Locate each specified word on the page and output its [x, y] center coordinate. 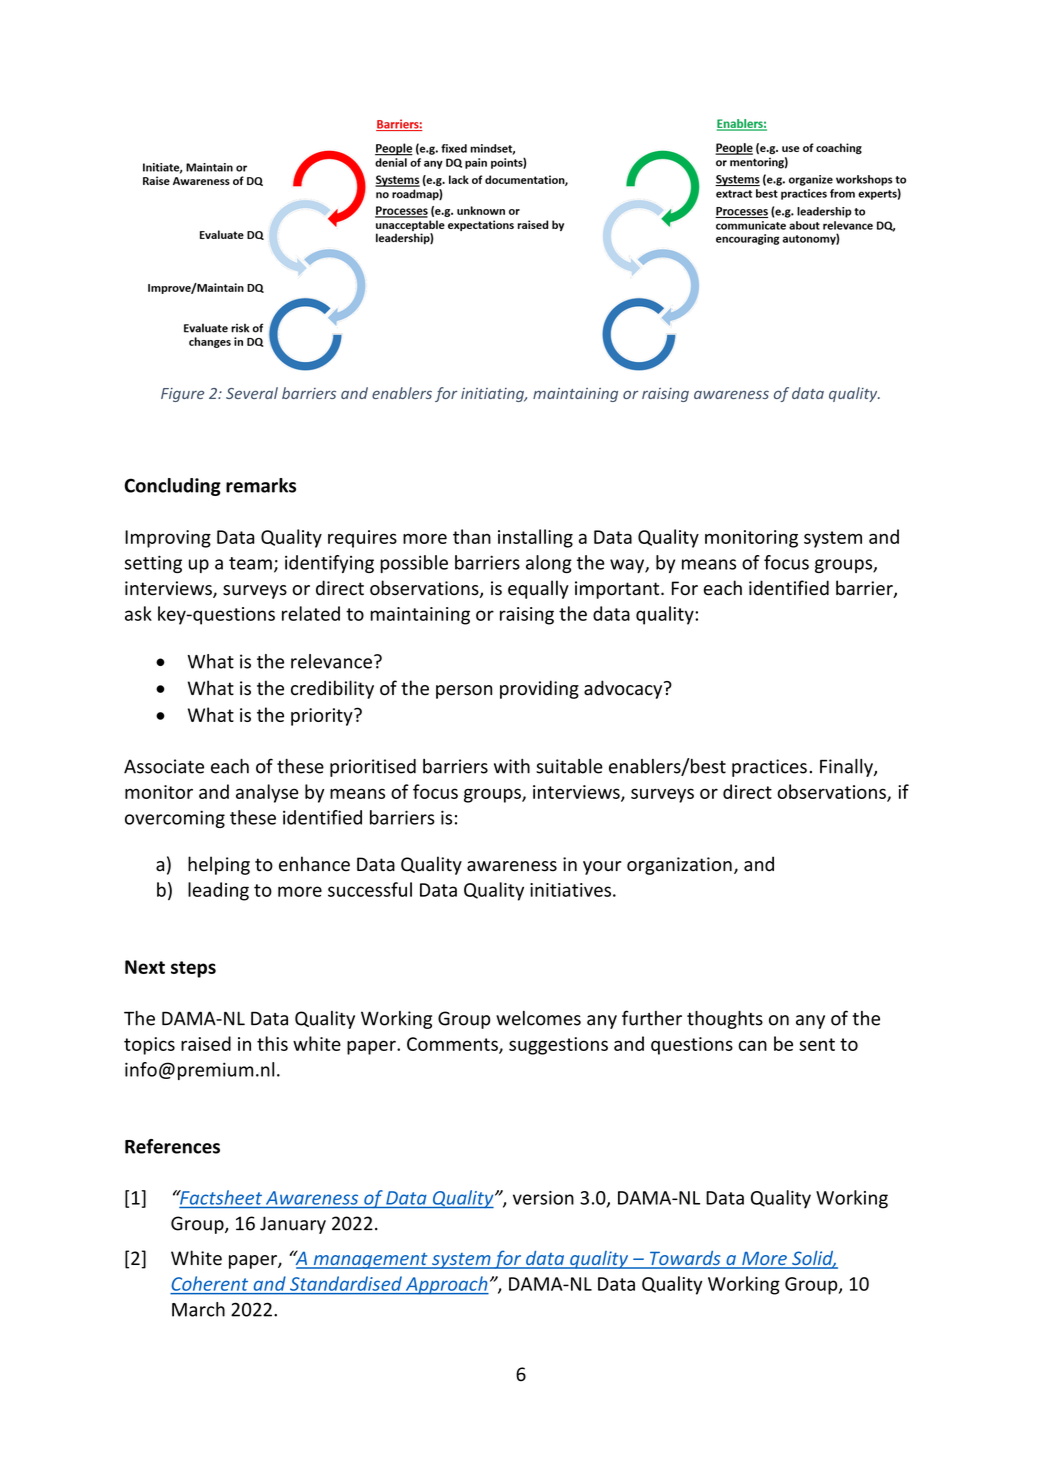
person [464, 692]
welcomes [538, 1018]
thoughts [725, 1020]
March [198, 1309]
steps [193, 969]
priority [323, 717]
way [628, 566]
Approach [446, 1285]
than [472, 536]
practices [769, 768]
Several [252, 393]
